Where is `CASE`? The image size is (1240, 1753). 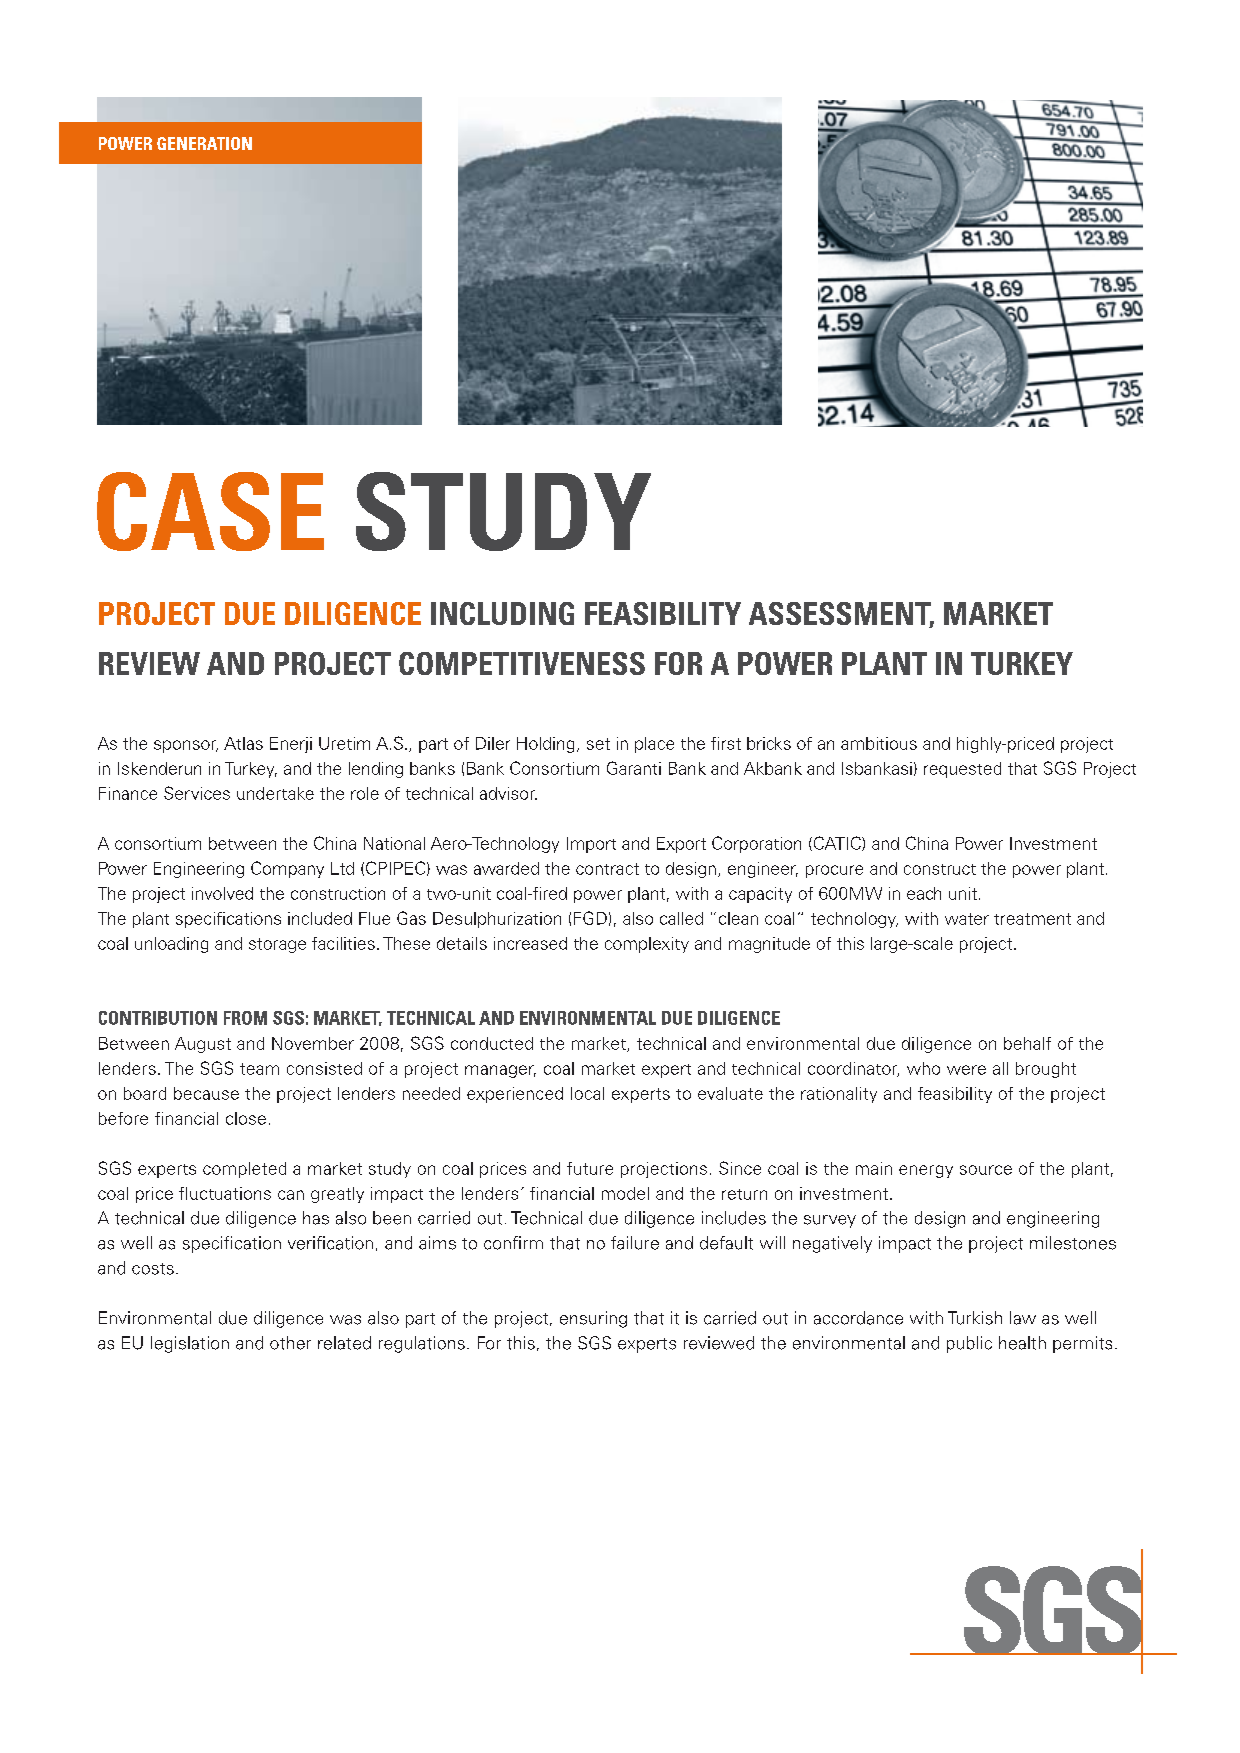 CASE is located at coordinates (210, 511).
